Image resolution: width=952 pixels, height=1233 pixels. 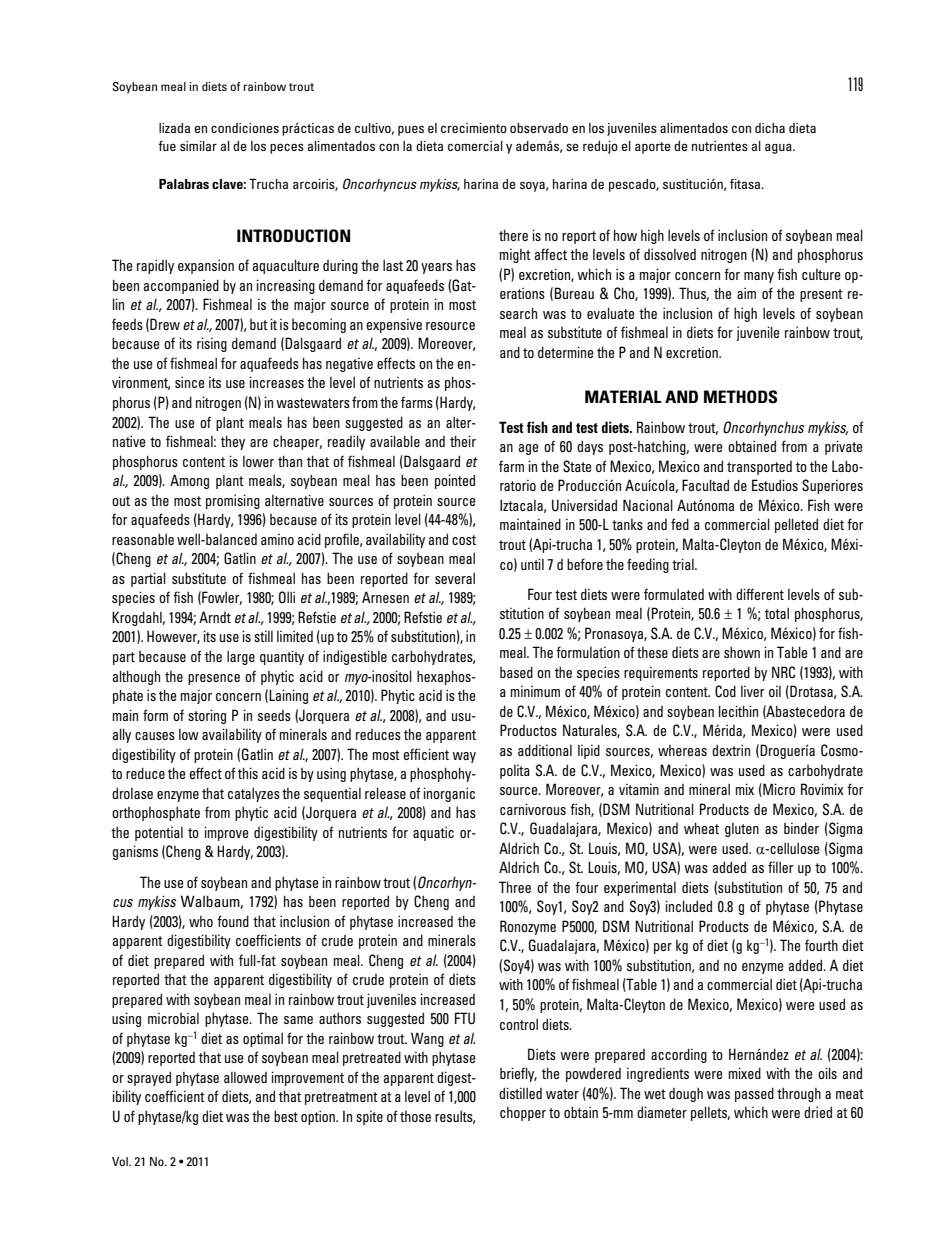 I want to click on comercial, so click(x=475, y=146).
